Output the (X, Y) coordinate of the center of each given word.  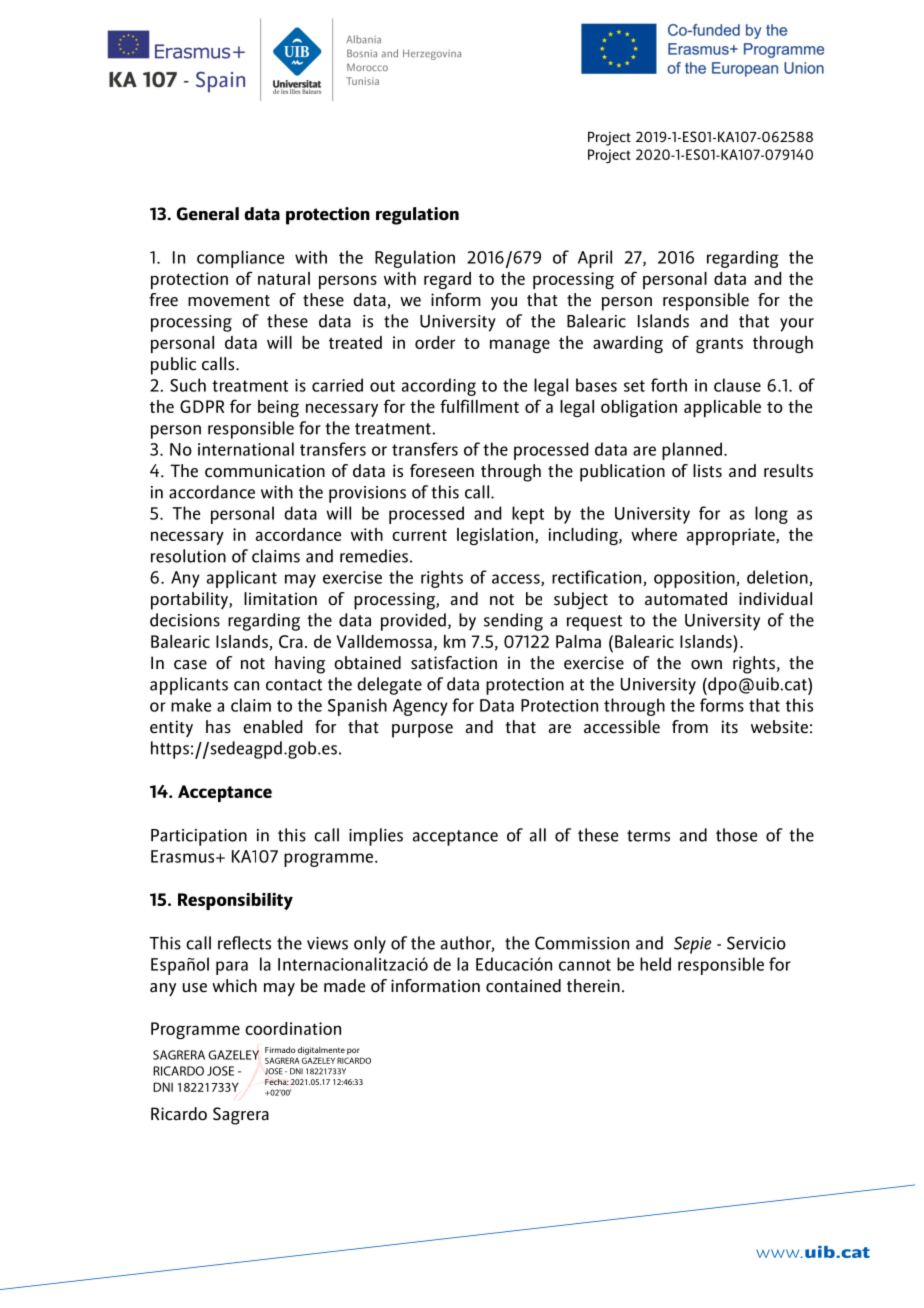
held (655, 964)
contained (523, 986)
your (797, 325)
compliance (240, 259)
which (234, 986)
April (595, 259)
